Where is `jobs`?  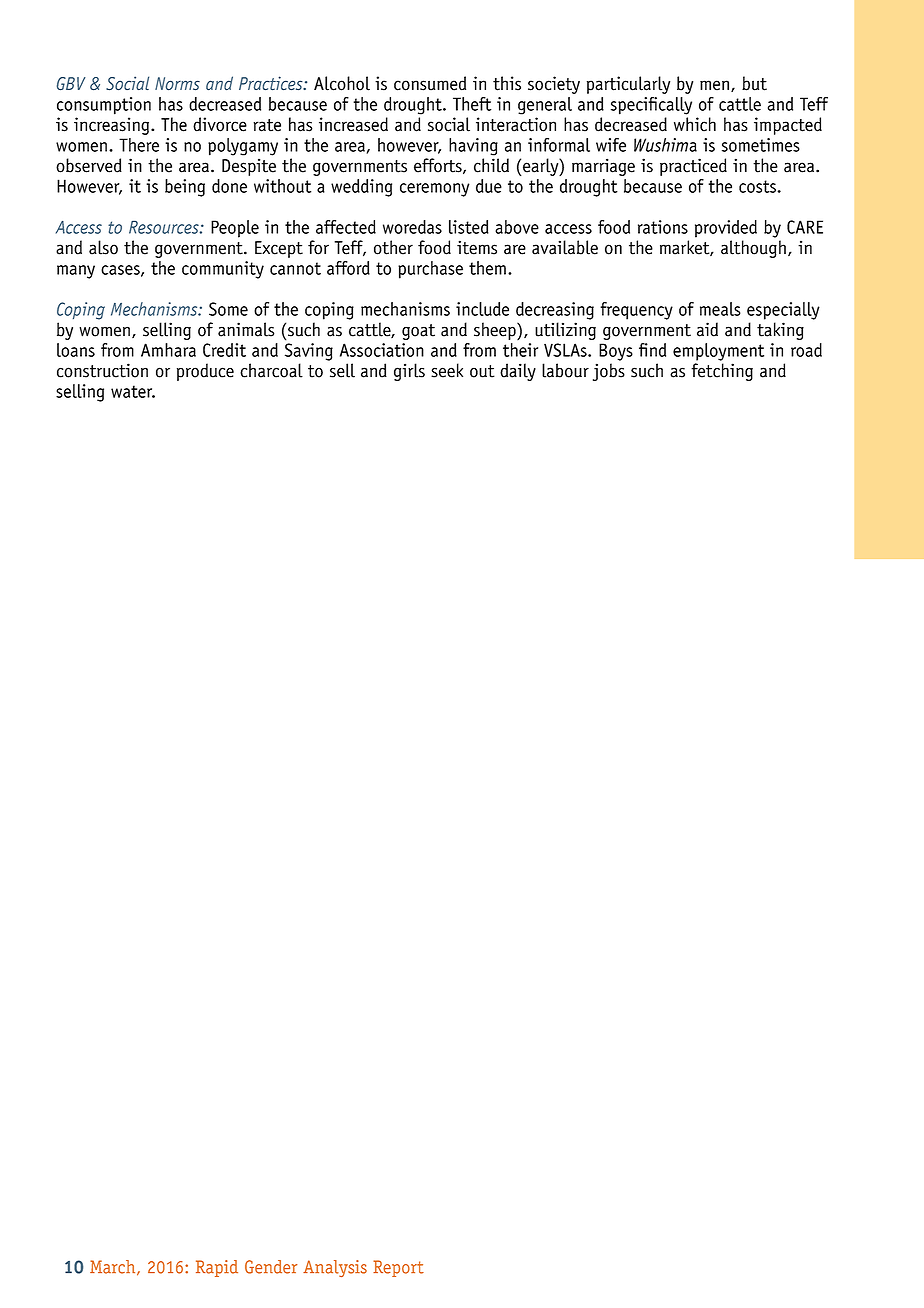
jobs is located at coordinates (609, 372).
